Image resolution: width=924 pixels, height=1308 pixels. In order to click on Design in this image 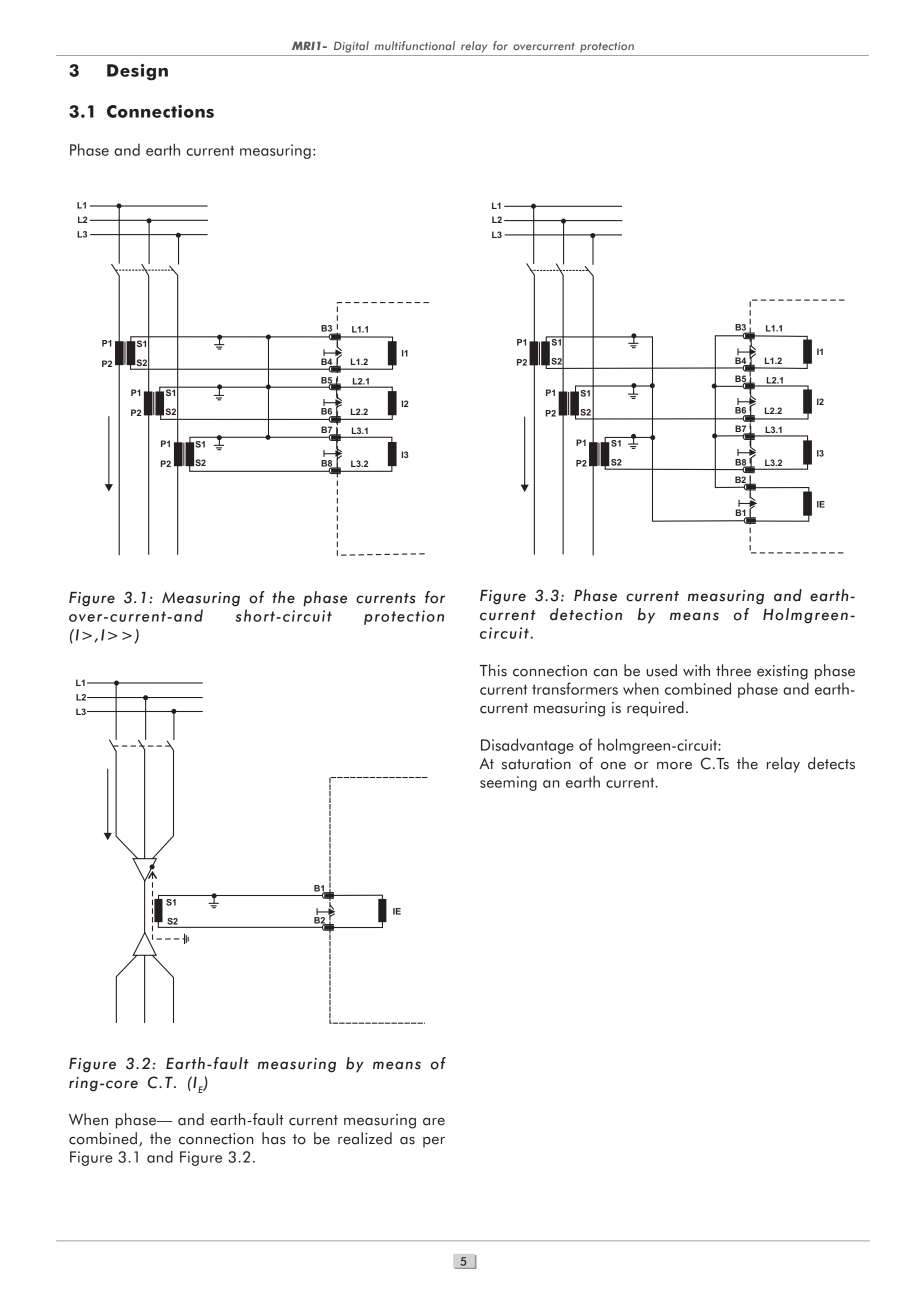, I will do `click(137, 72)`.
